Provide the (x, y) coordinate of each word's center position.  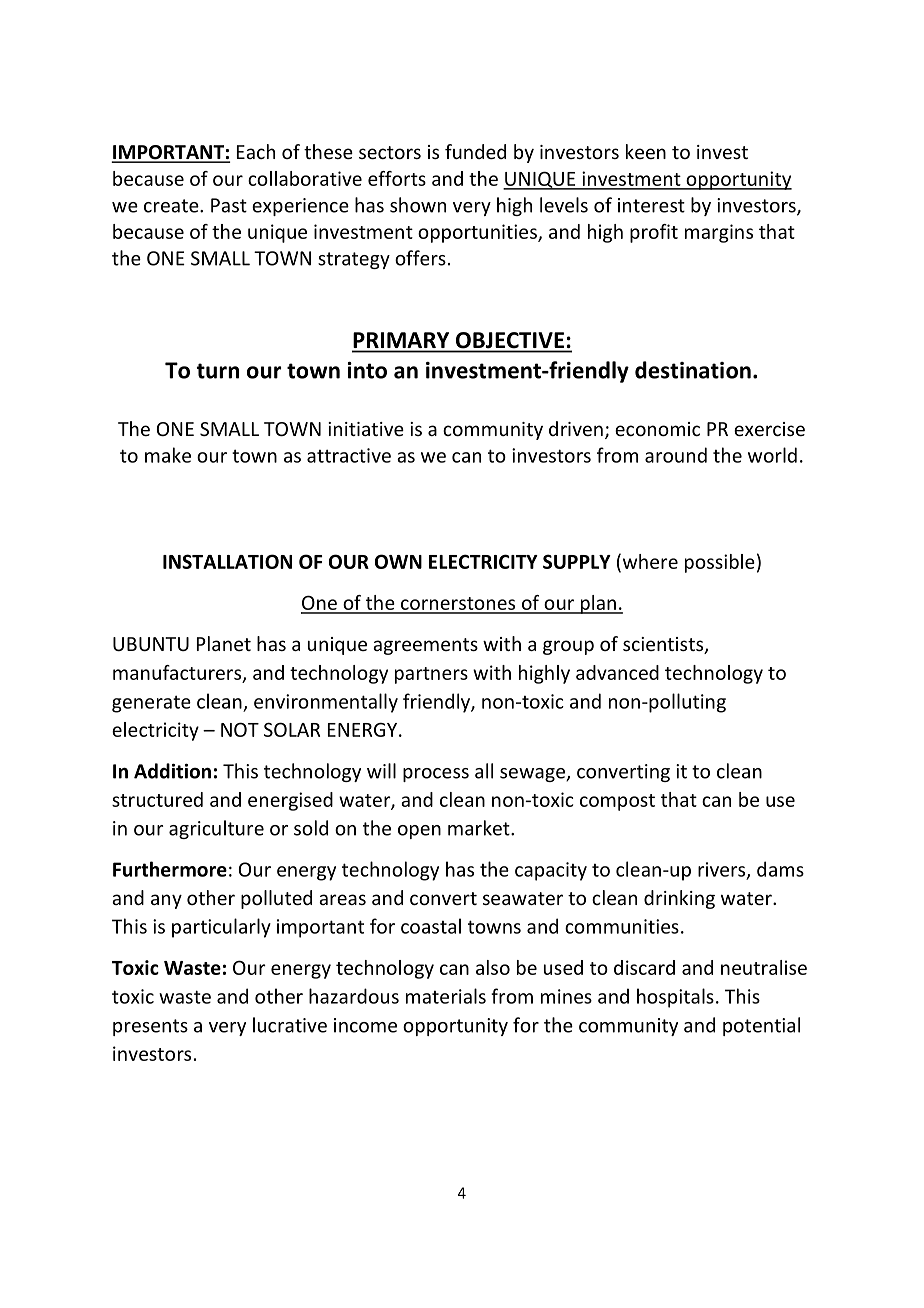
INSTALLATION (227, 561)
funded (475, 151)
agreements (425, 646)
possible (720, 563)
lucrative (290, 1025)
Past (229, 205)
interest (651, 205)
